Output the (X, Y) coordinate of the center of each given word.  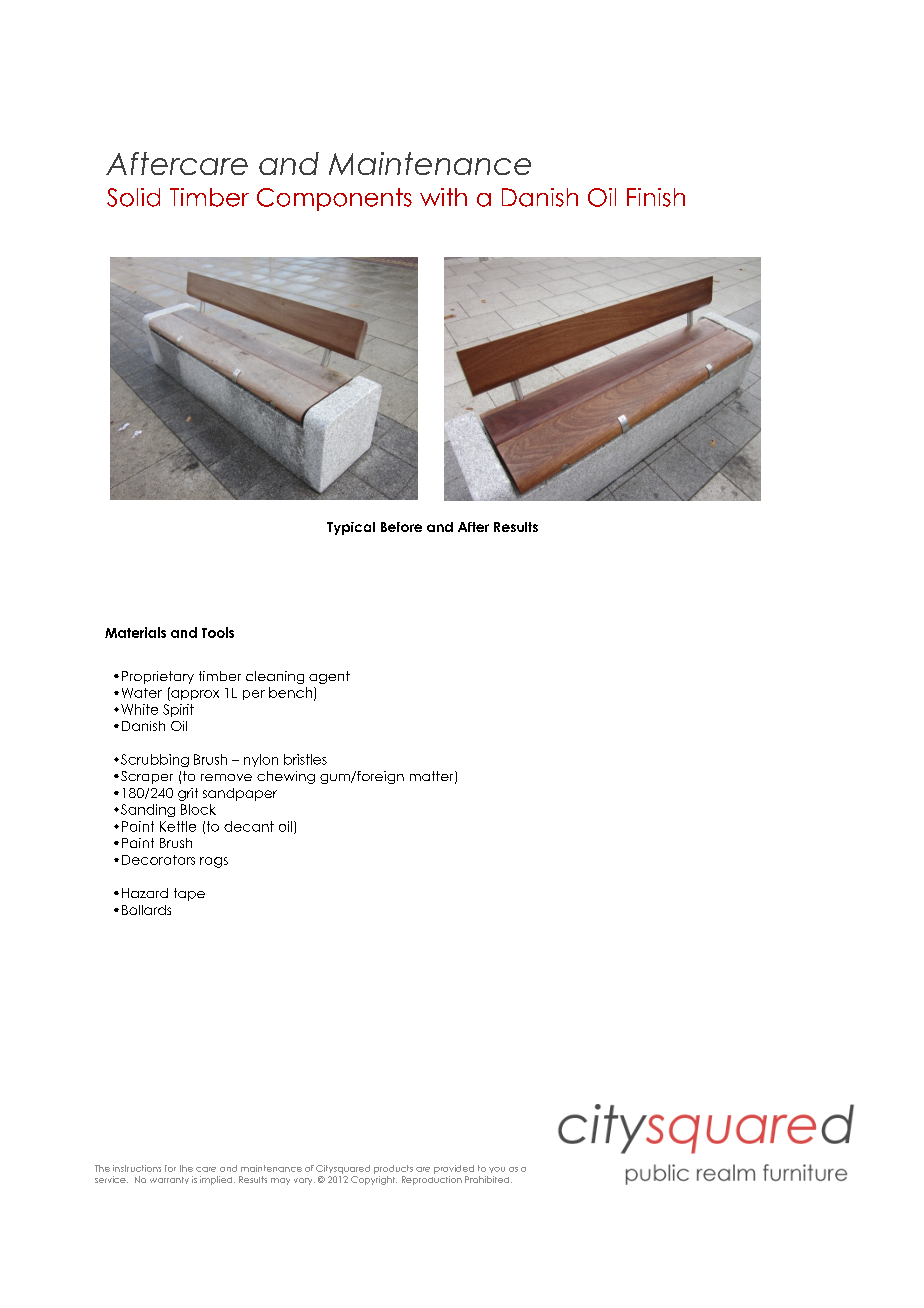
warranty (169, 1180)
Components (334, 199)
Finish (656, 197)
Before (401, 527)
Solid (133, 197)
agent (329, 677)
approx (194, 694)
